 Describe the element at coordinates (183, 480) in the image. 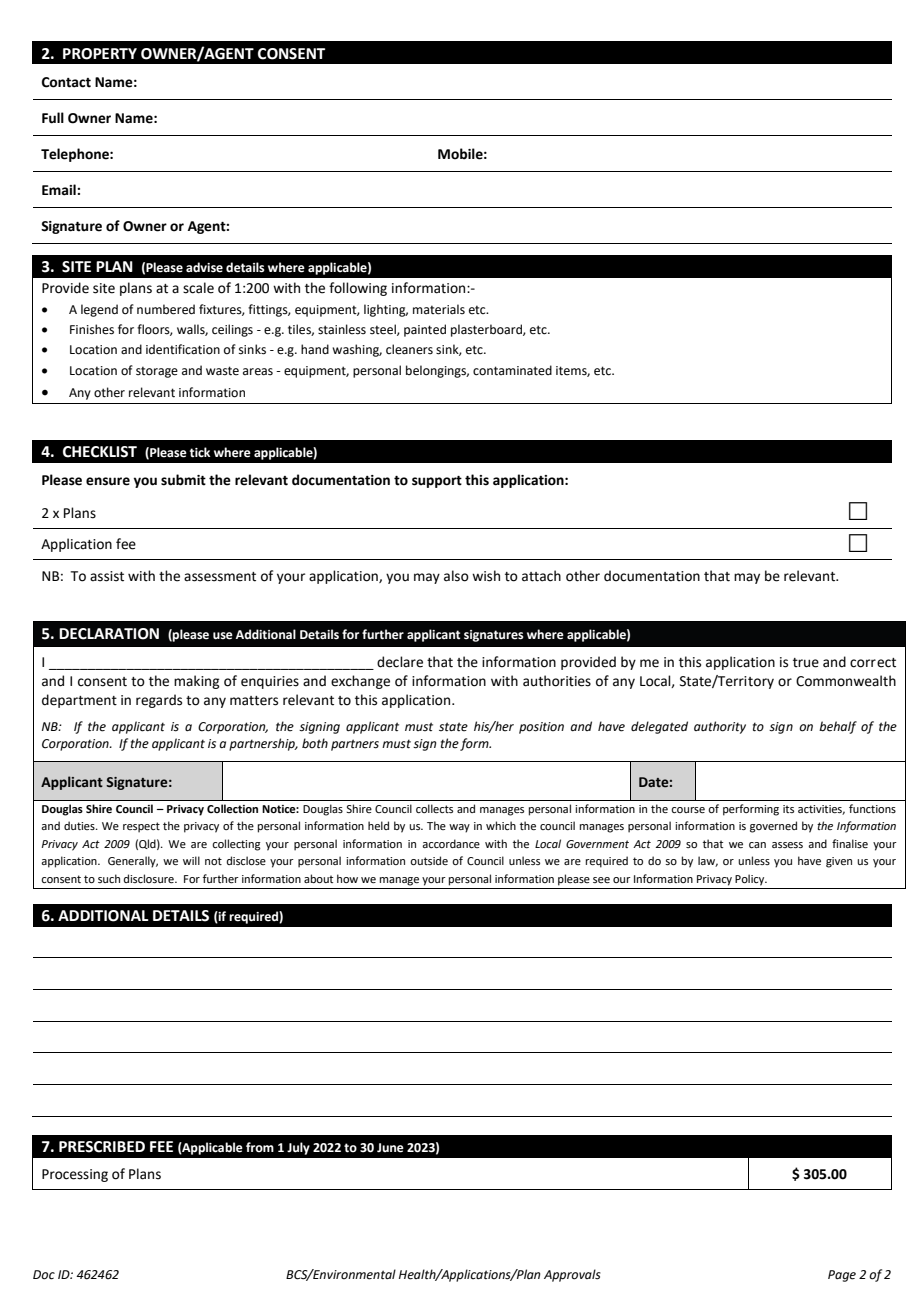

I see `submit` at that location.
